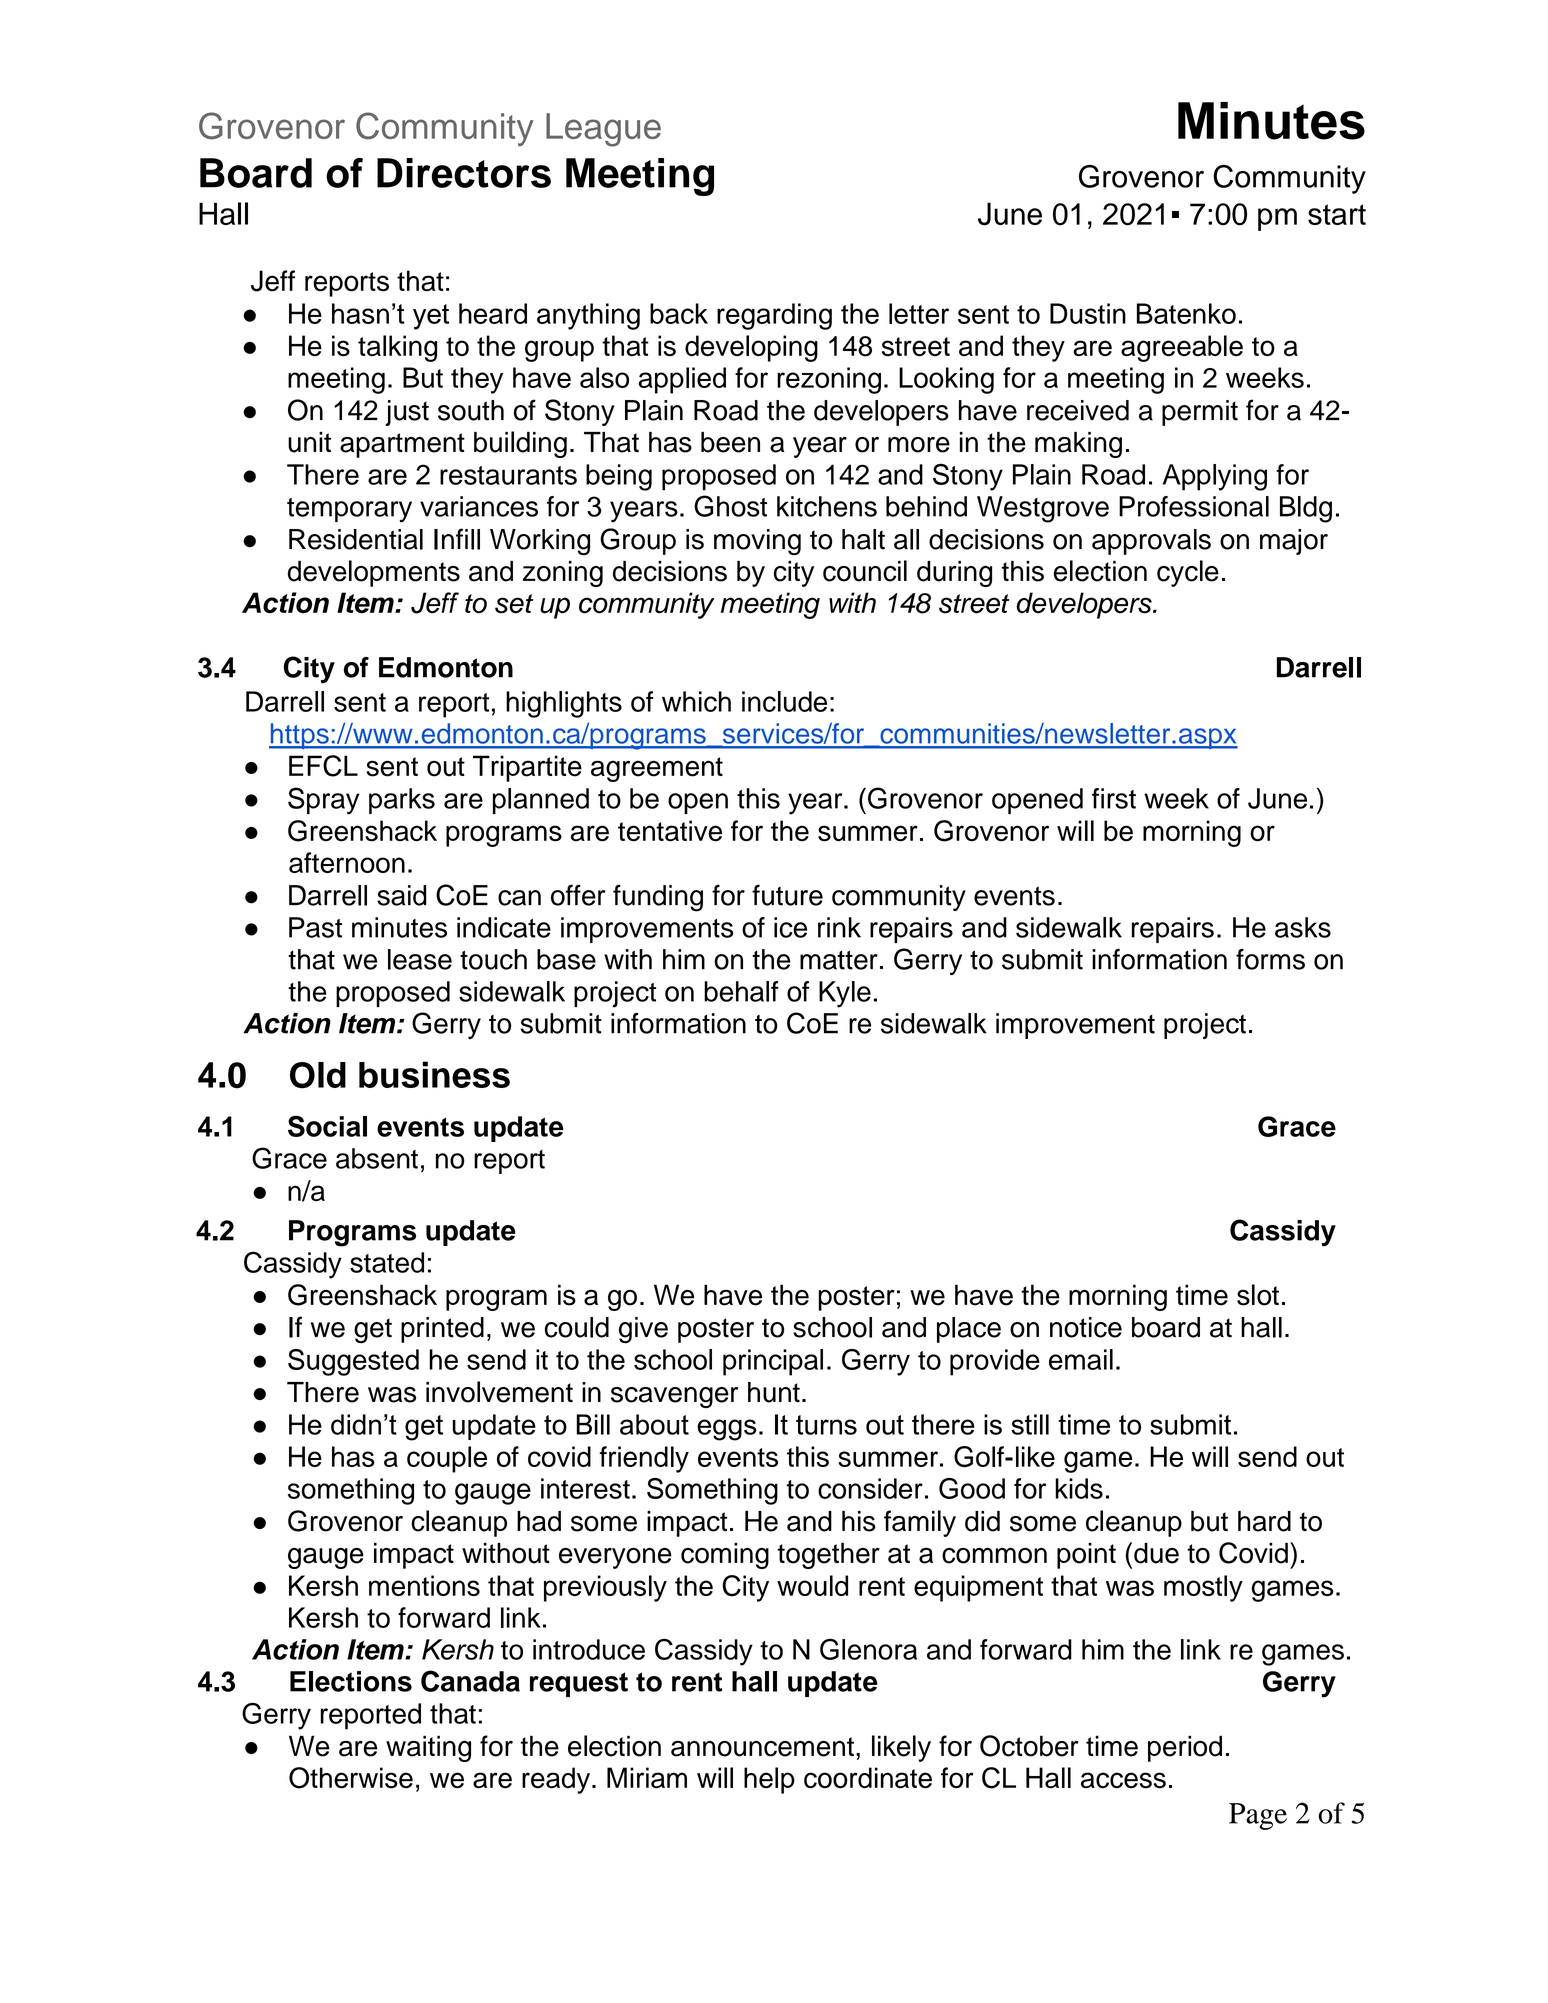 This page has width=1548, height=2003. What do you see at coordinates (387, 1262) in the page?
I see `stated` at bounding box center [387, 1262].
